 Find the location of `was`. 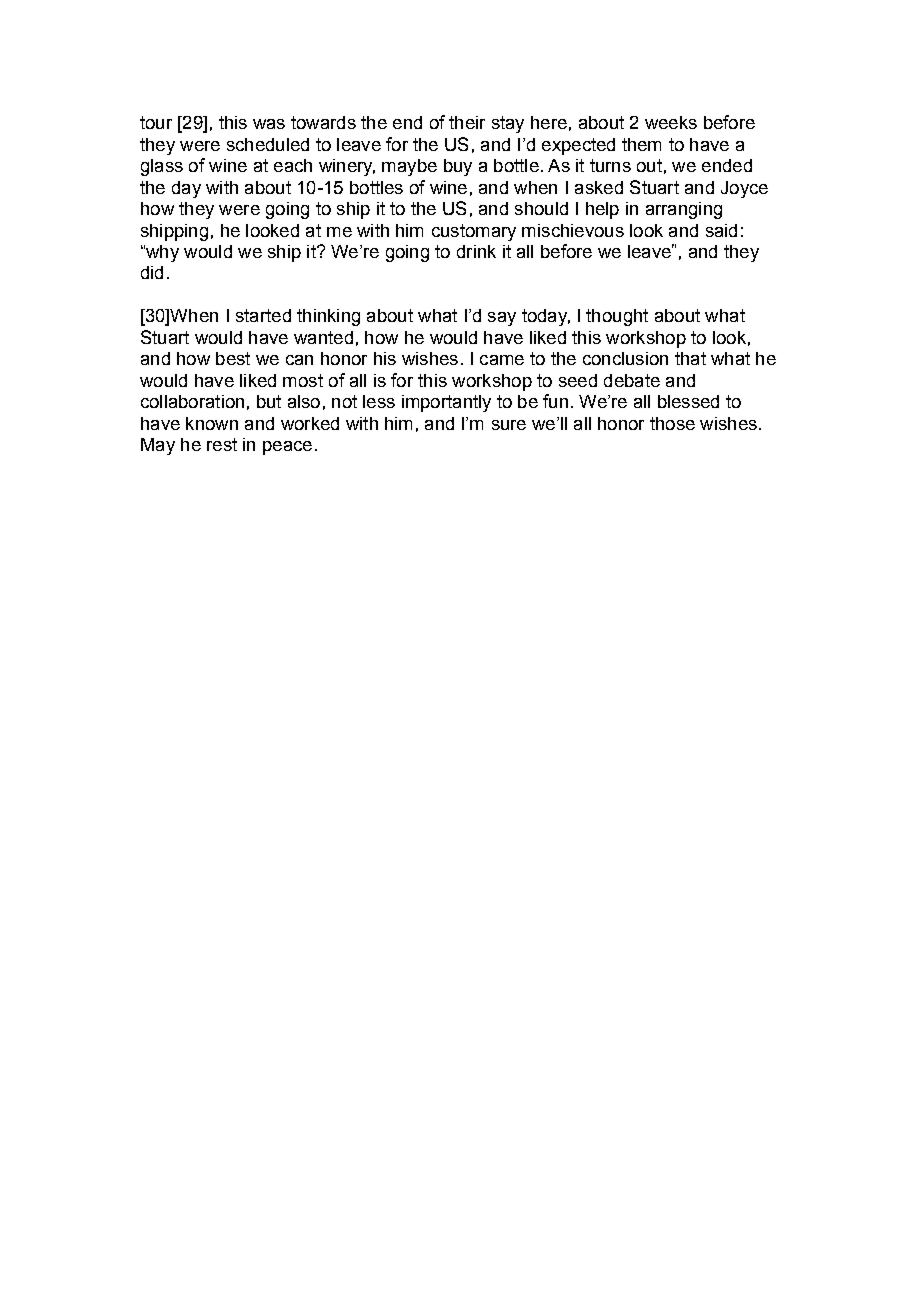

was is located at coordinates (269, 124).
